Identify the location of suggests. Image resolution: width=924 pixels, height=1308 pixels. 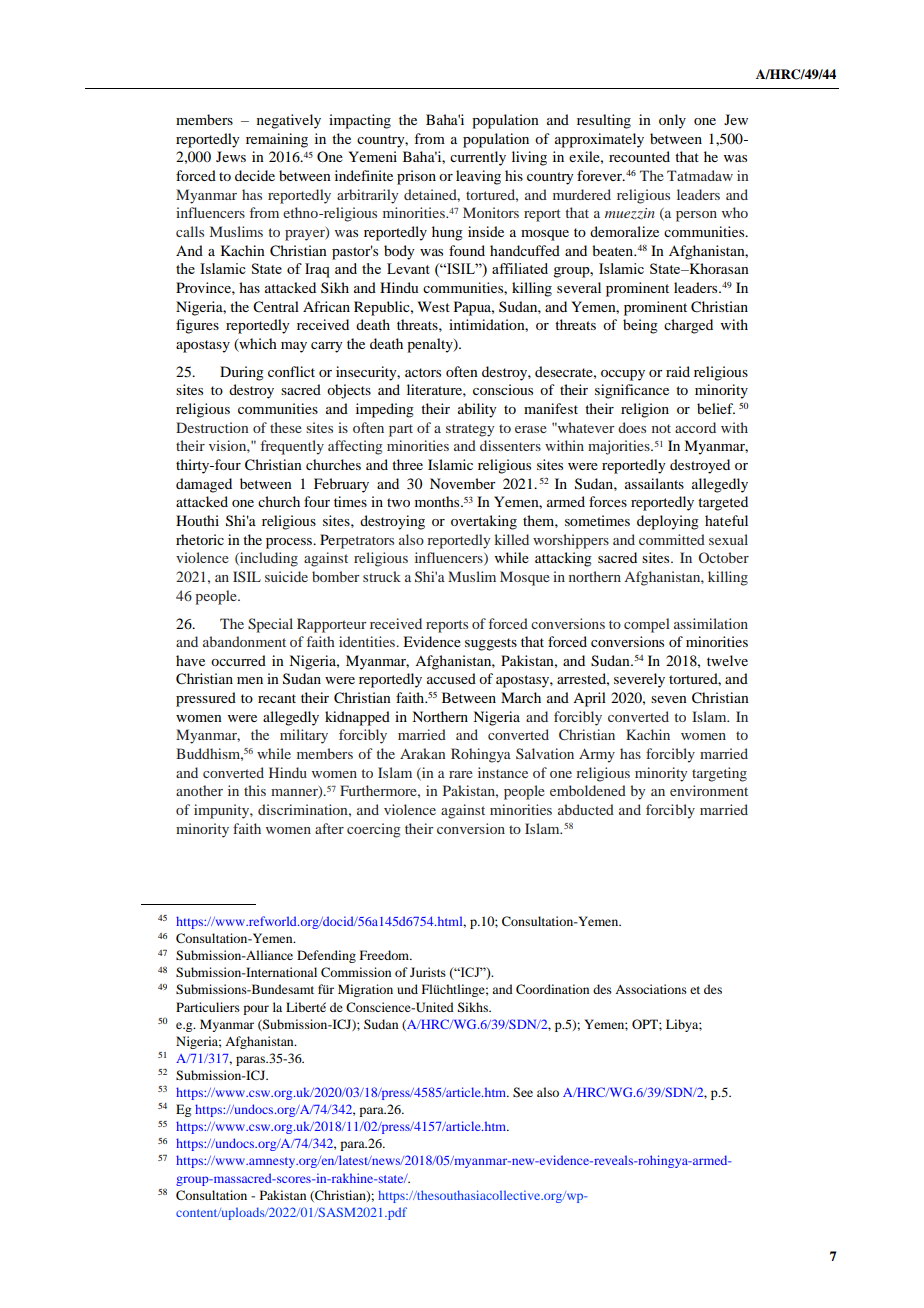
(491, 644).
